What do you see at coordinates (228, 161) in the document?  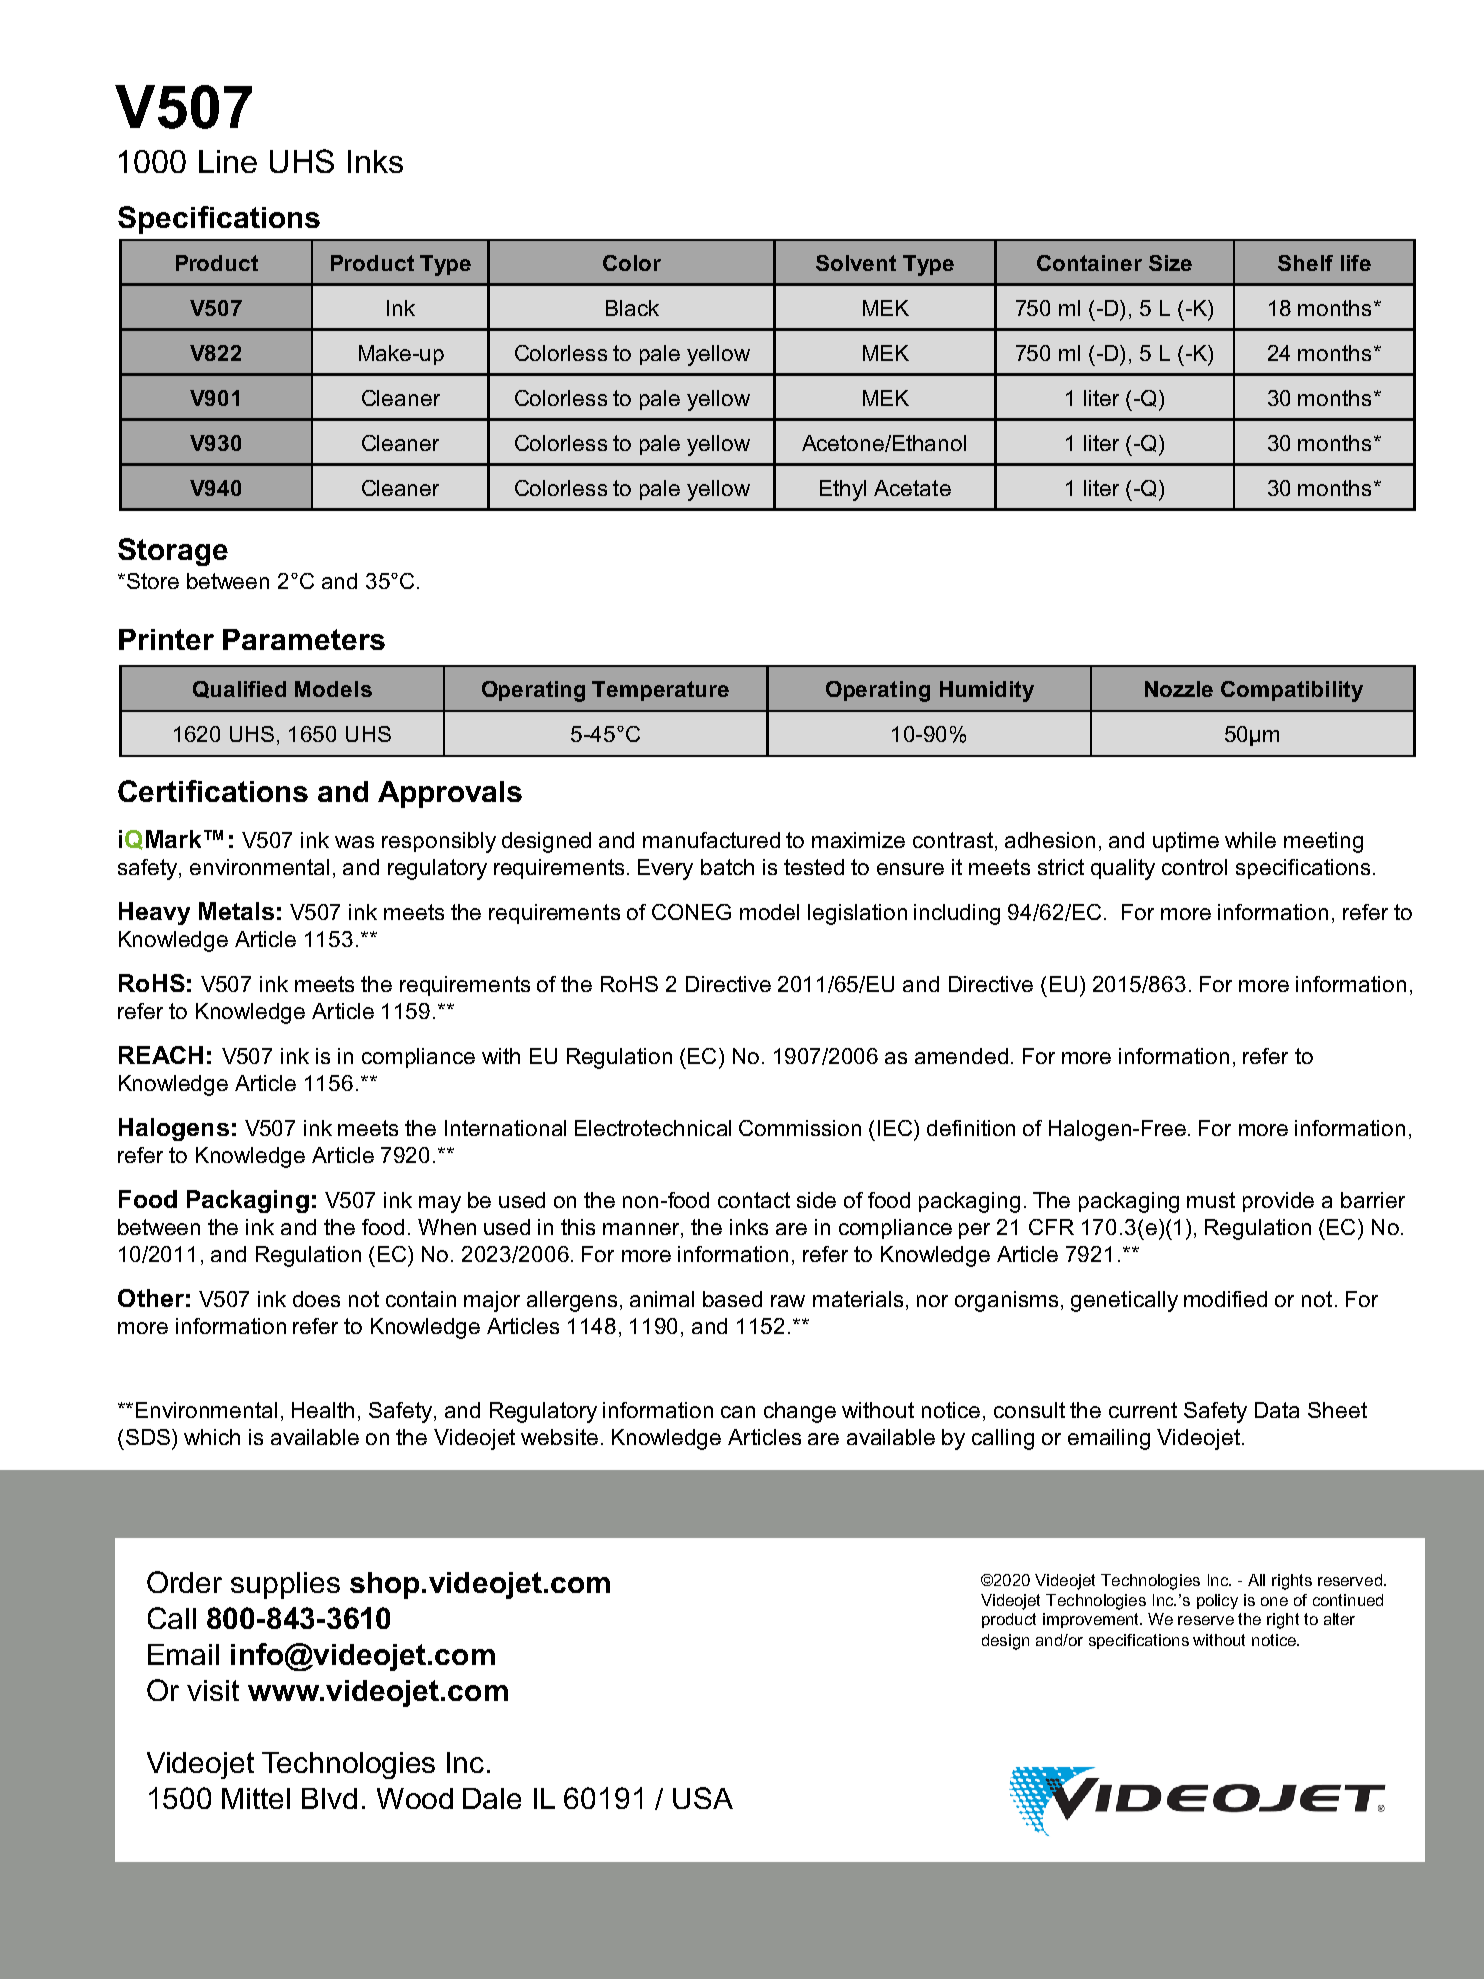 I see `Line` at bounding box center [228, 161].
